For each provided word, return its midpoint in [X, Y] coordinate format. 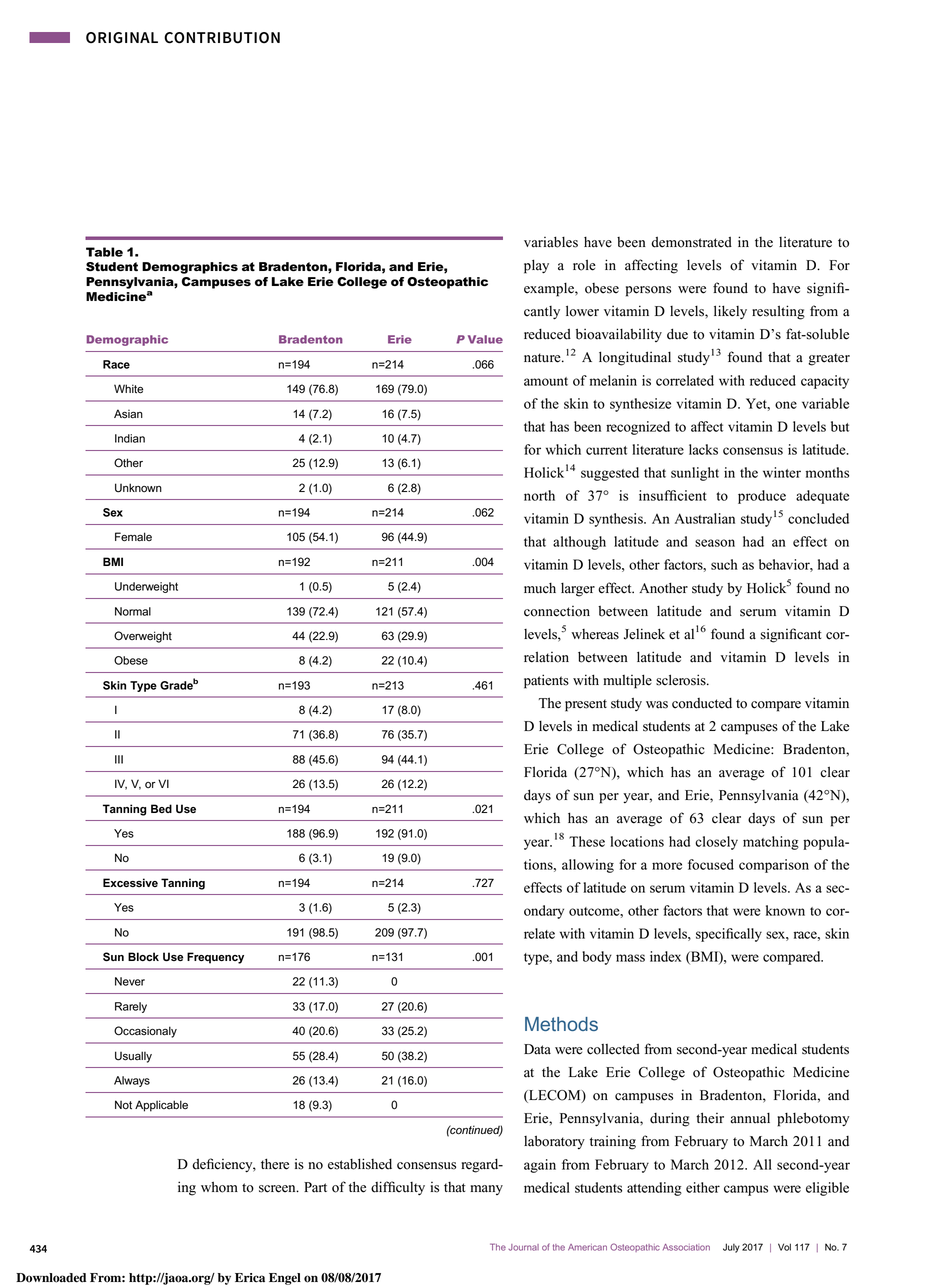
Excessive [130, 882]
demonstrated [691, 242]
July [731, 1248]
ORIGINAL [122, 38]
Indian [130, 438]
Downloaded [51, 1278]
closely [716, 843]
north [539, 495]
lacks [703, 449]
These [587, 841]
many [486, 1190]
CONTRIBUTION [222, 38]
